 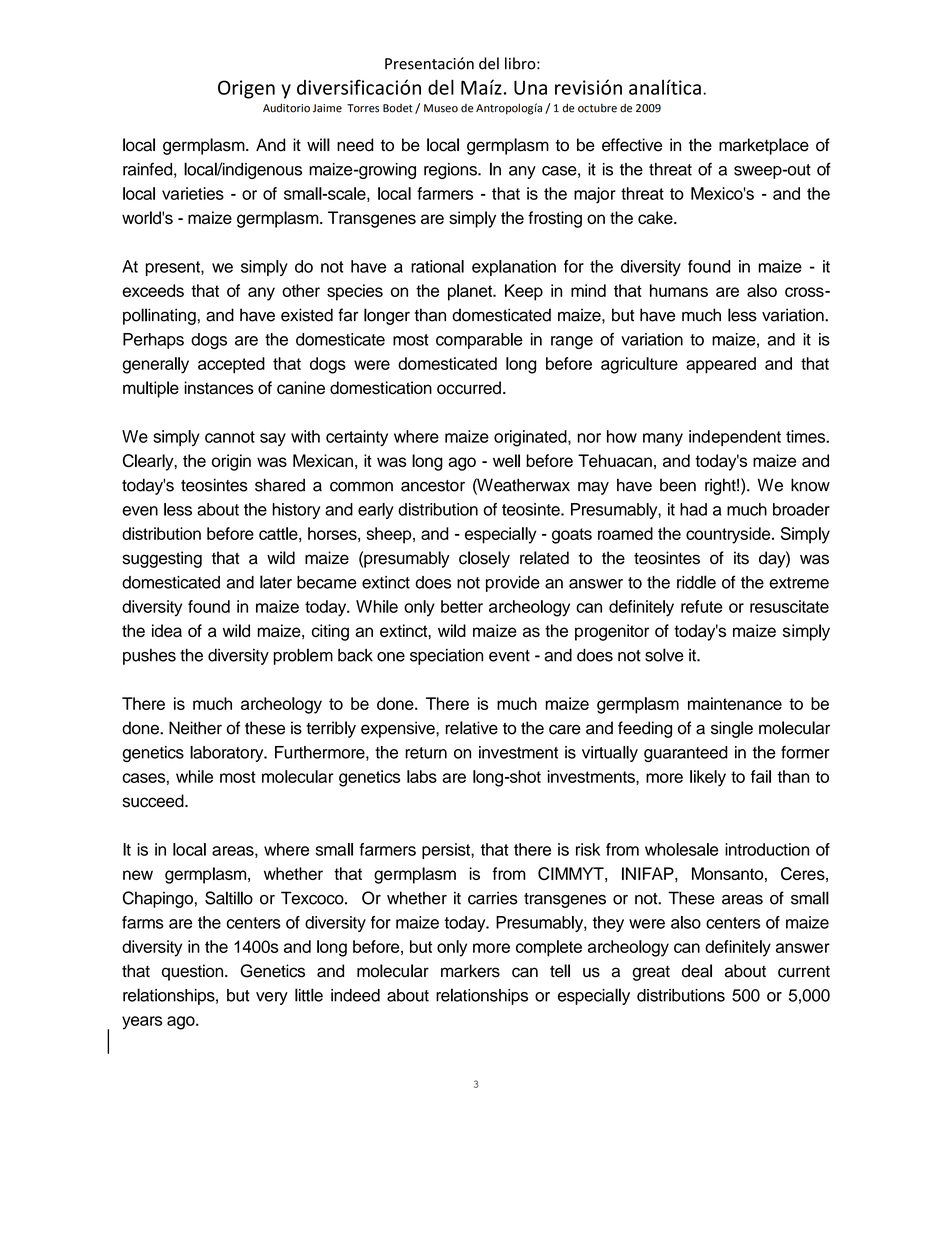 What do you see at coordinates (446, 657) in the image?
I see `speciation` at bounding box center [446, 657].
